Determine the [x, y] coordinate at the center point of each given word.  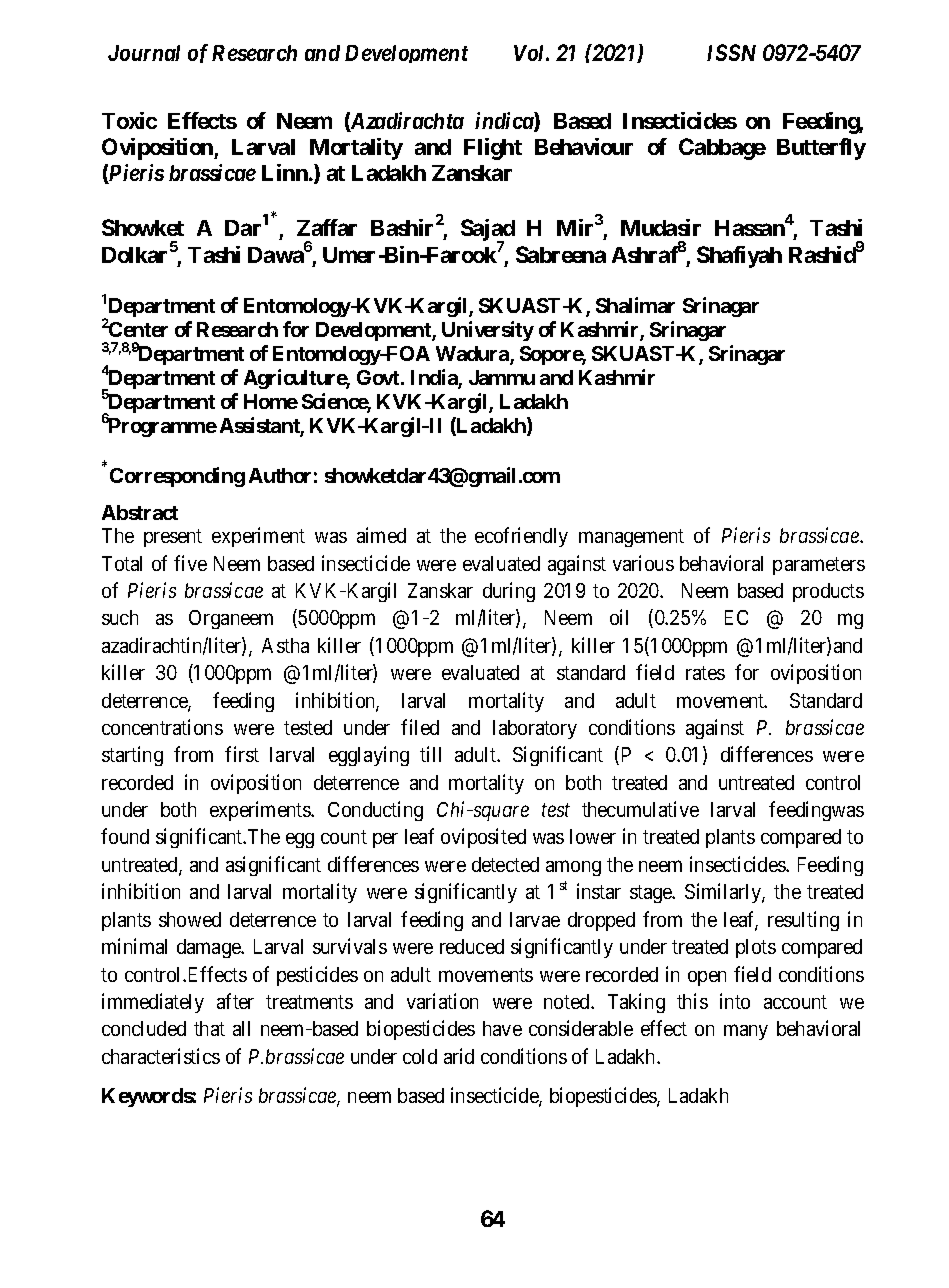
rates [705, 673]
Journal [144, 53]
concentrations [162, 727]
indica [505, 122]
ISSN [731, 52]
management [631, 538]
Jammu [502, 377]
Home [271, 401]
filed [420, 727]
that [209, 1028]
